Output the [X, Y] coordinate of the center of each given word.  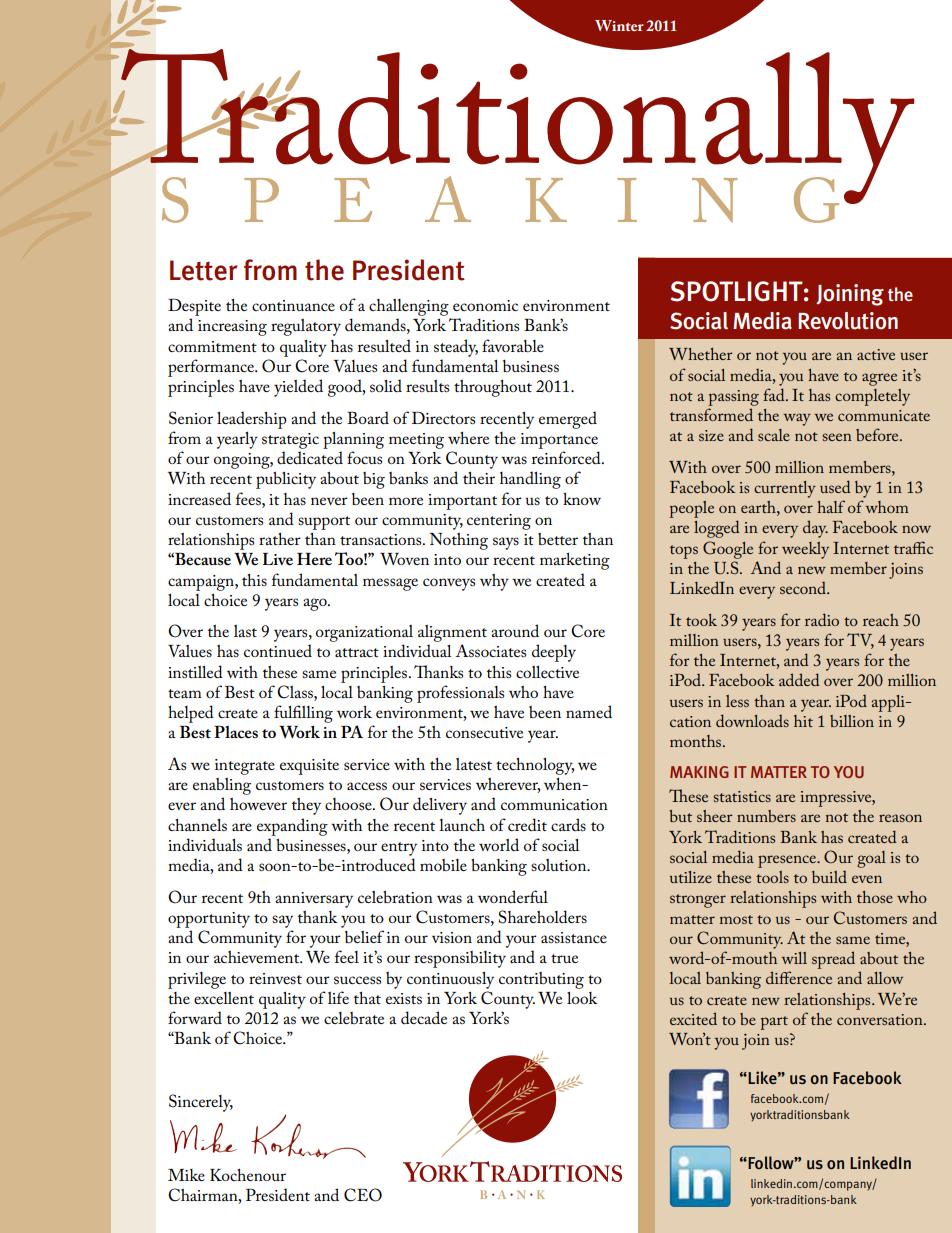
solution [560, 865]
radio [822, 619]
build [829, 876]
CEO [363, 1195]
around [515, 630]
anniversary [314, 900]
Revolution [848, 321]
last [245, 631]
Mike [186, 1175]
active [876, 354]
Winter [619, 25]
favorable [513, 345]
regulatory [306, 327]
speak [364, 199]
